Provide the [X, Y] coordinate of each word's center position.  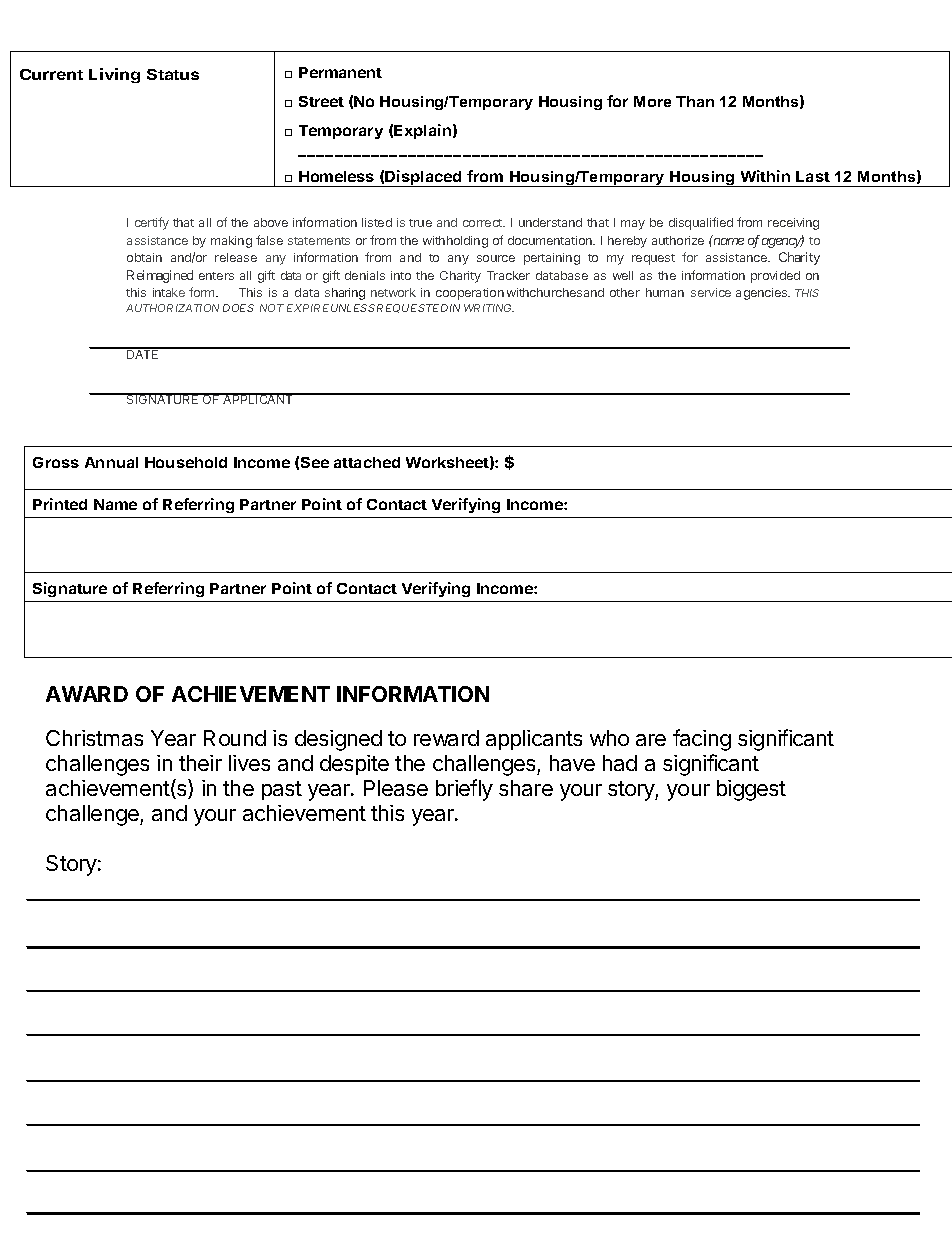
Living [114, 75]
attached [367, 462]
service [711, 292]
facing [702, 740]
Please [396, 788]
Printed [60, 504]
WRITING [489, 308]
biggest [751, 790]
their [200, 763]
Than [695, 101]
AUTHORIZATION [172, 308]
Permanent [340, 72]
